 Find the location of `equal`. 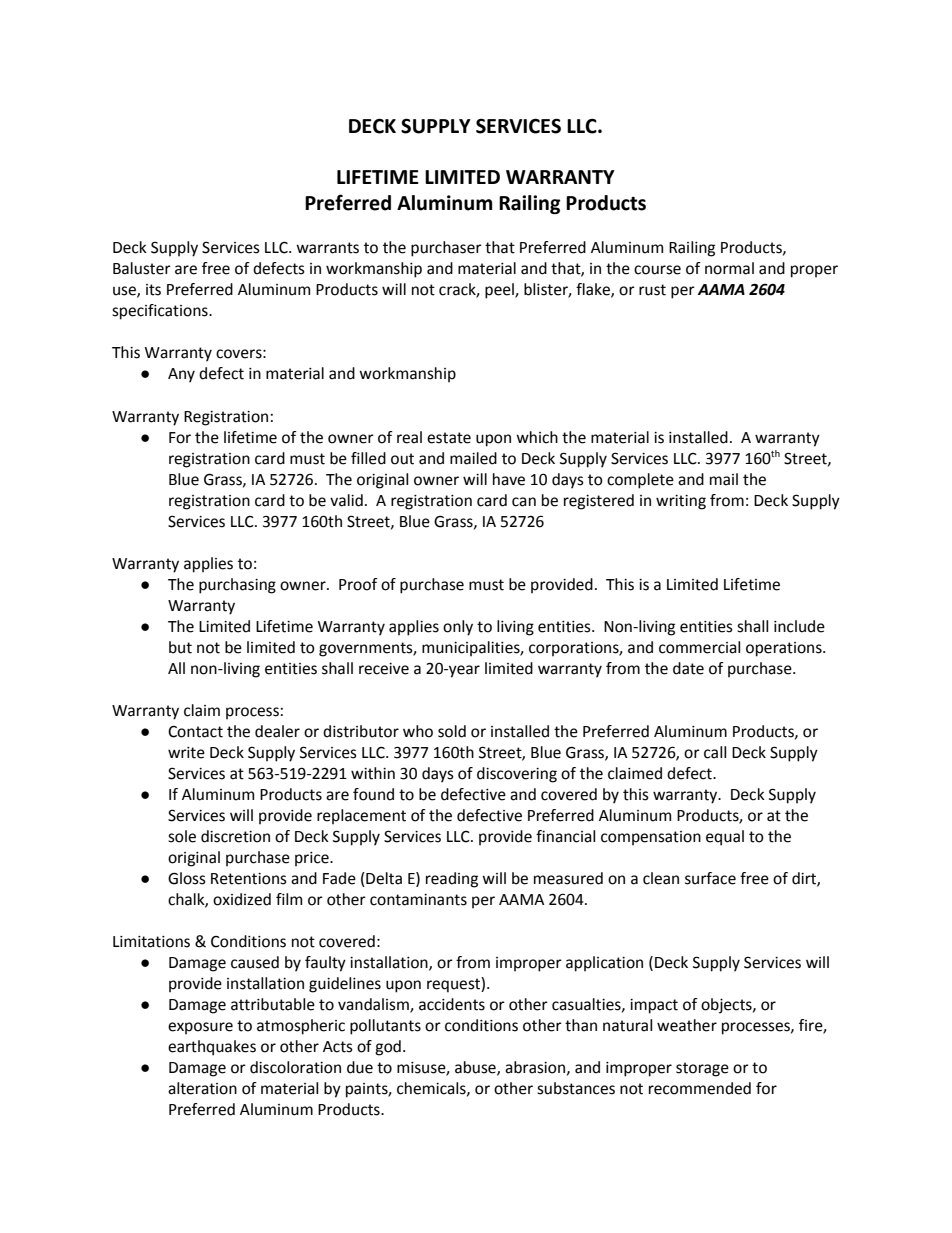

equal is located at coordinates (725, 838).
